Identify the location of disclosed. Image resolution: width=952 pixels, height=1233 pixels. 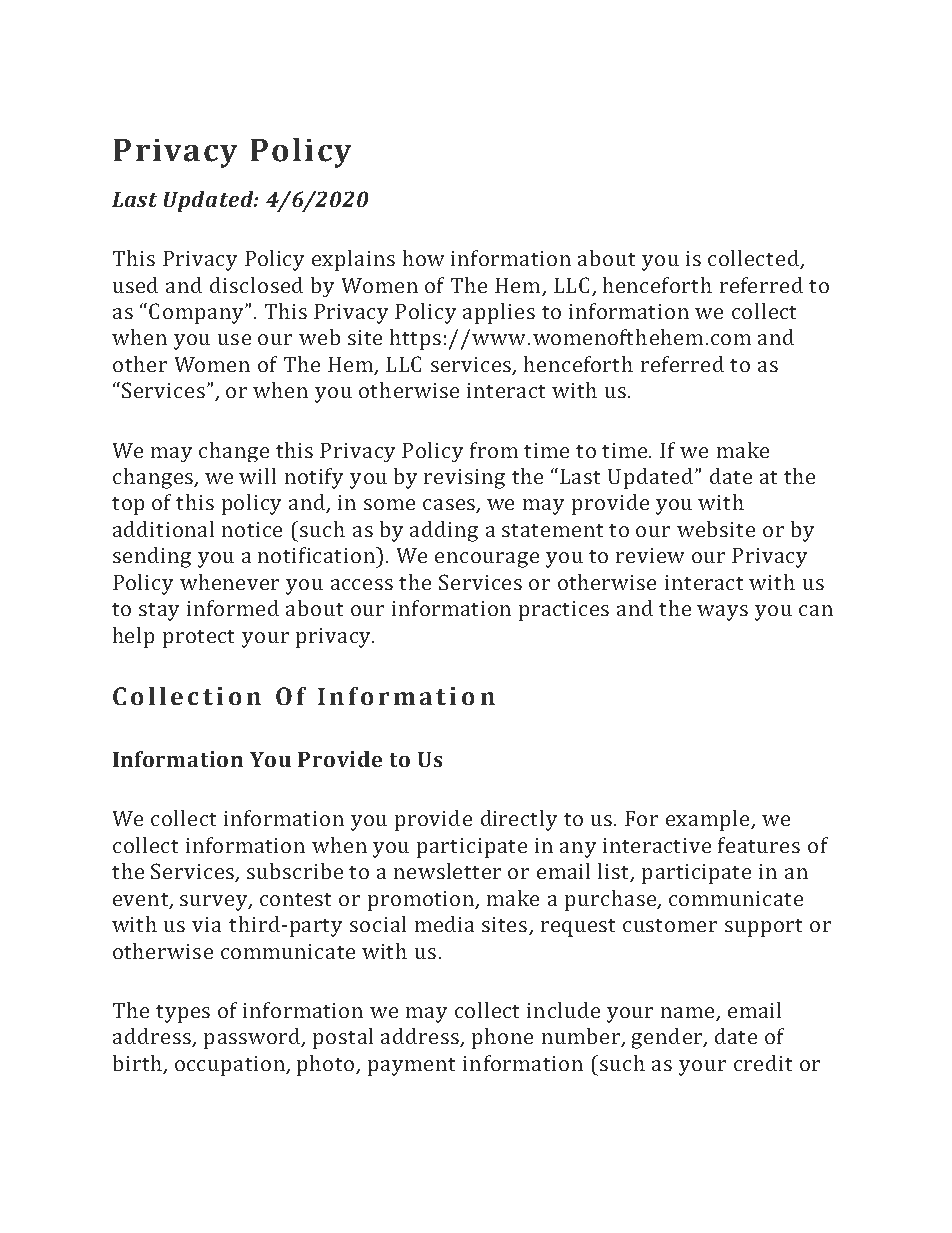
(256, 285).
